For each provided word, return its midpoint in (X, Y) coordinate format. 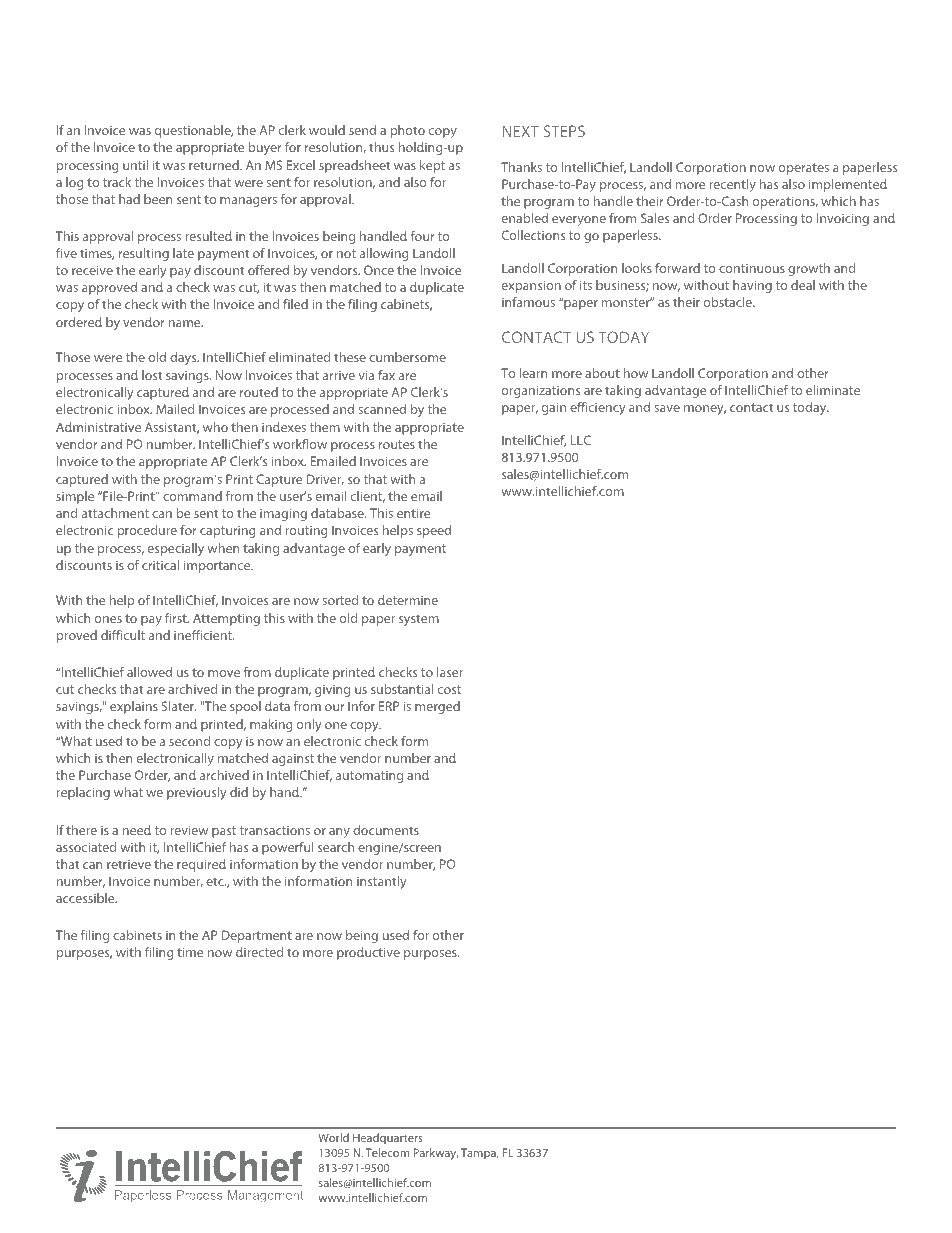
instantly (381, 882)
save (667, 408)
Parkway (435, 1154)
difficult (123, 635)
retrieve (129, 864)
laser (450, 672)
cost (449, 689)
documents (386, 830)
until (135, 165)
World (333, 1137)
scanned (382, 409)
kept (432, 166)
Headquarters (388, 1138)
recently (733, 185)
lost (152, 375)
